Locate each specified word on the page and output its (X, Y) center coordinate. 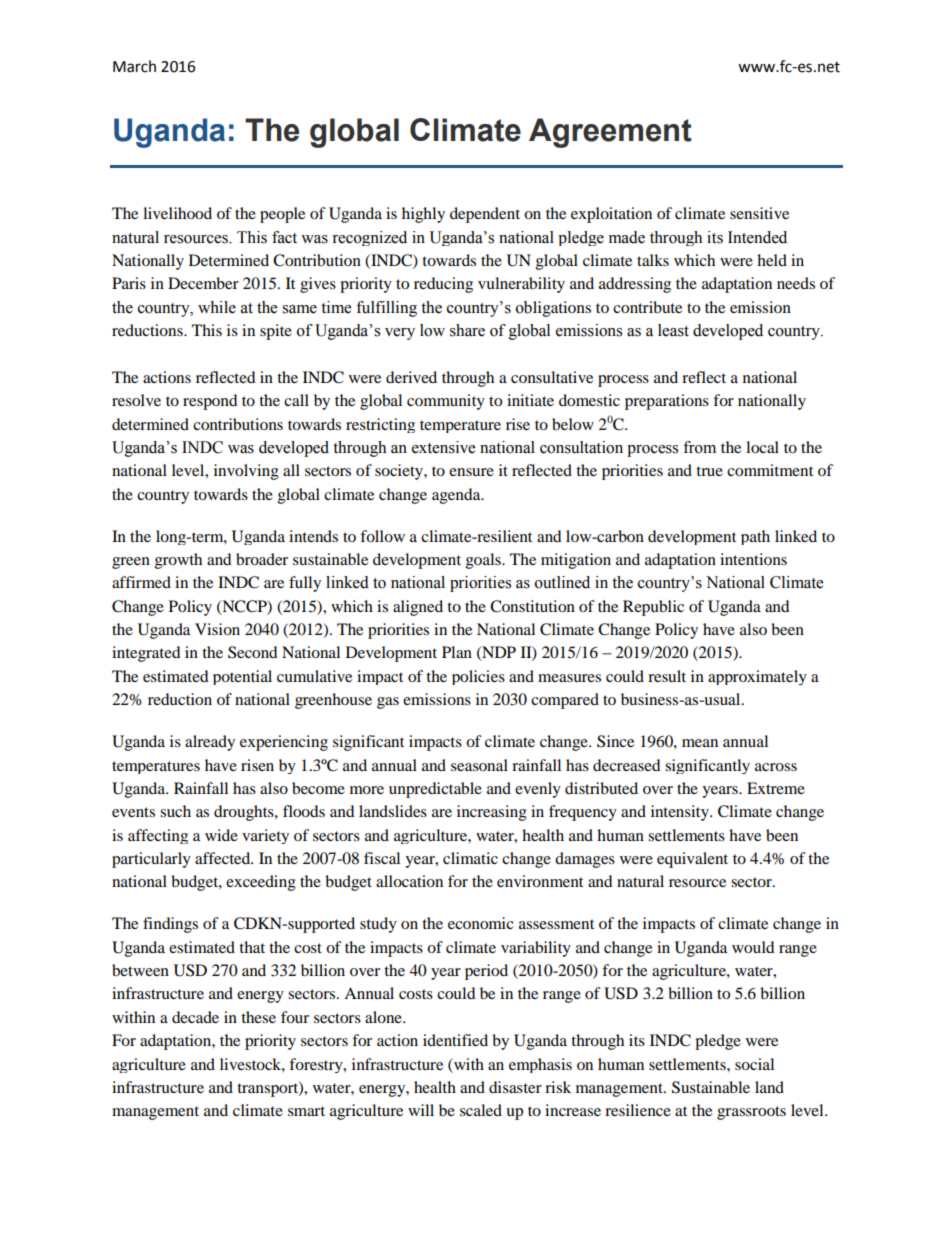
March (134, 66)
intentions (753, 559)
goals (484, 561)
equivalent (692, 860)
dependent (485, 215)
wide (221, 835)
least (673, 330)
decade (195, 1017)
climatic (470, 858)
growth (178, 561)
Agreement (610, 133)
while (217, 307)
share (467, 330)
